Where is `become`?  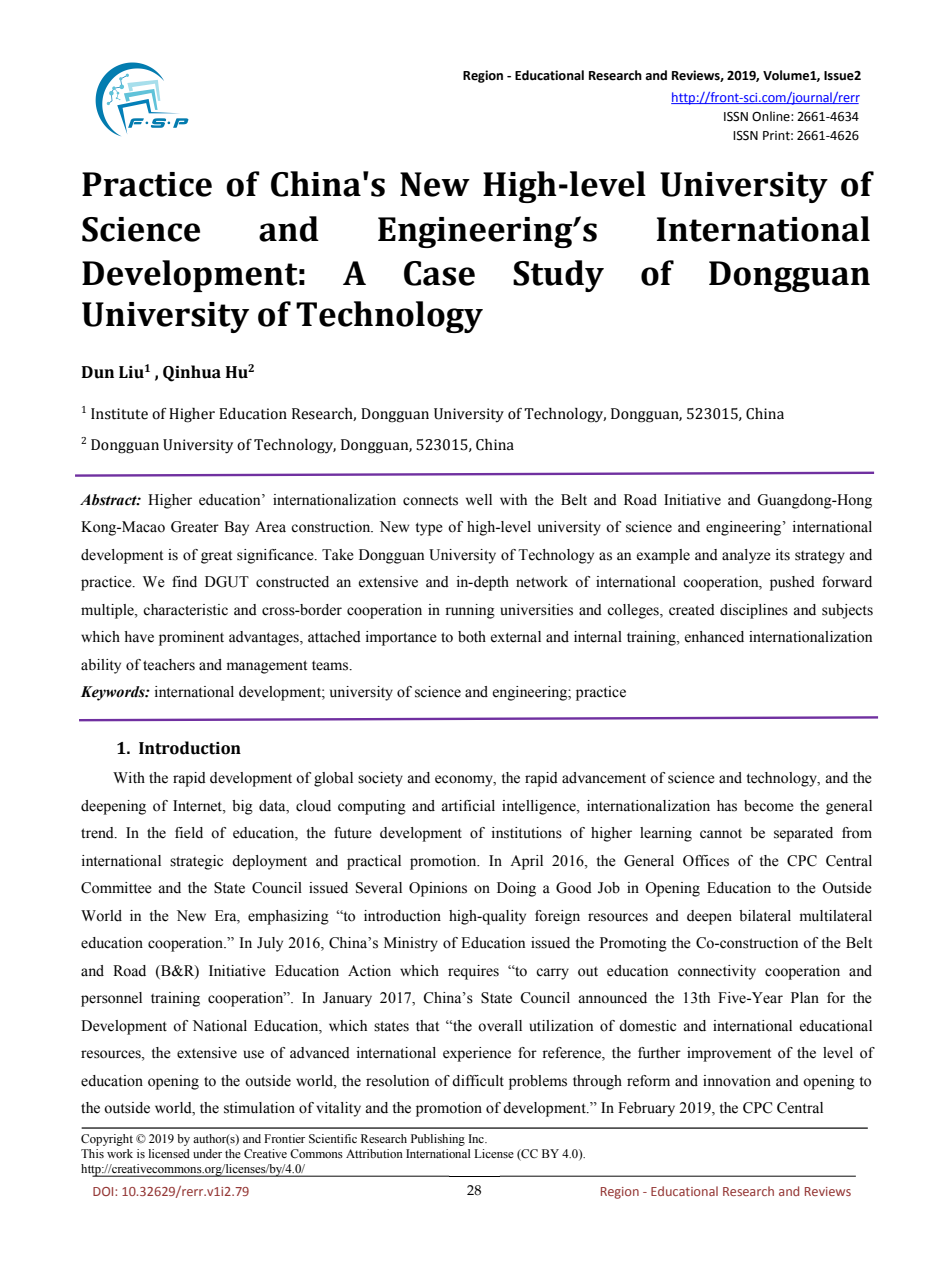 become is located at coordinates (769, 806).
